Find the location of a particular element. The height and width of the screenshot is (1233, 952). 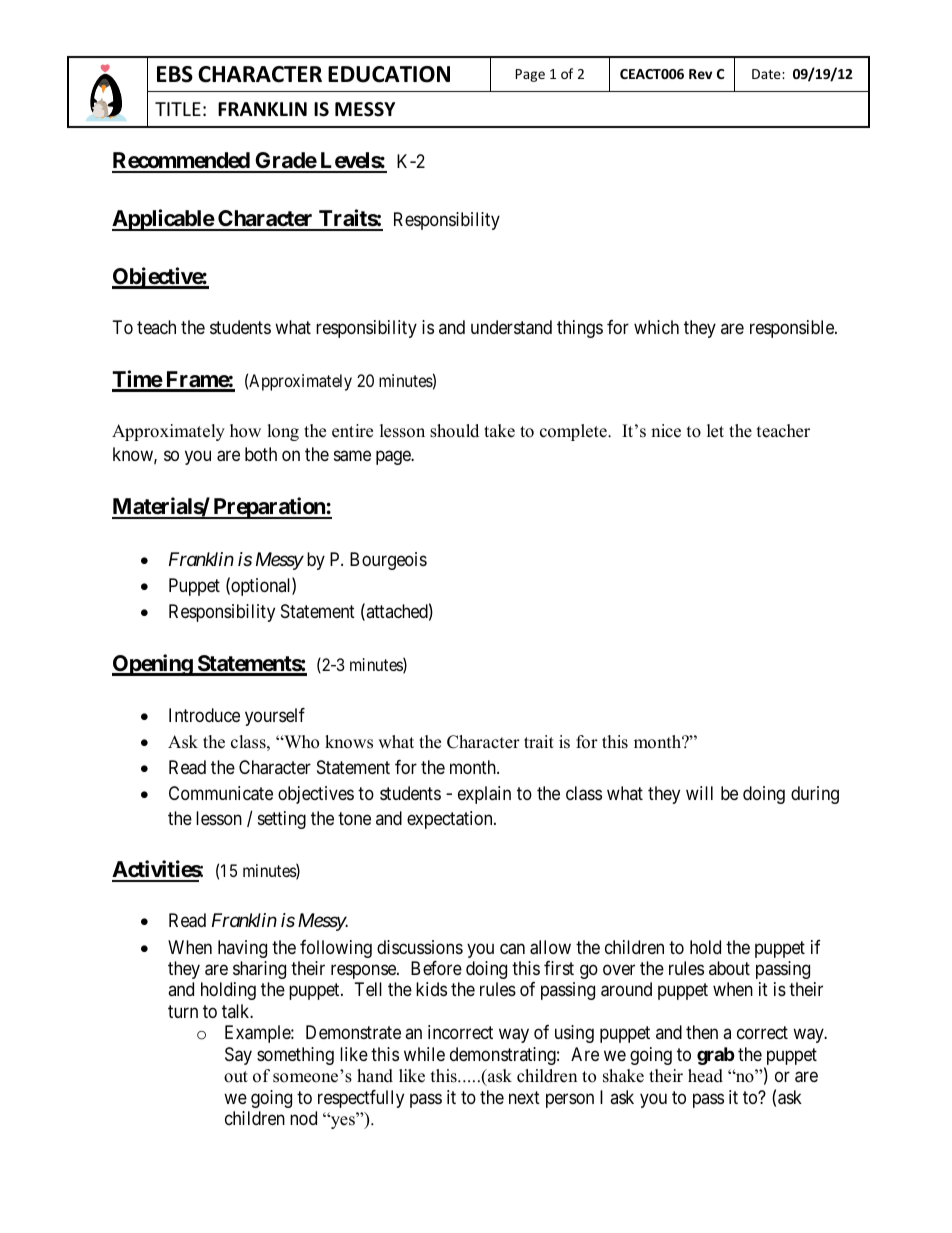

EDUCATION is located at coordinates (389, 74).
